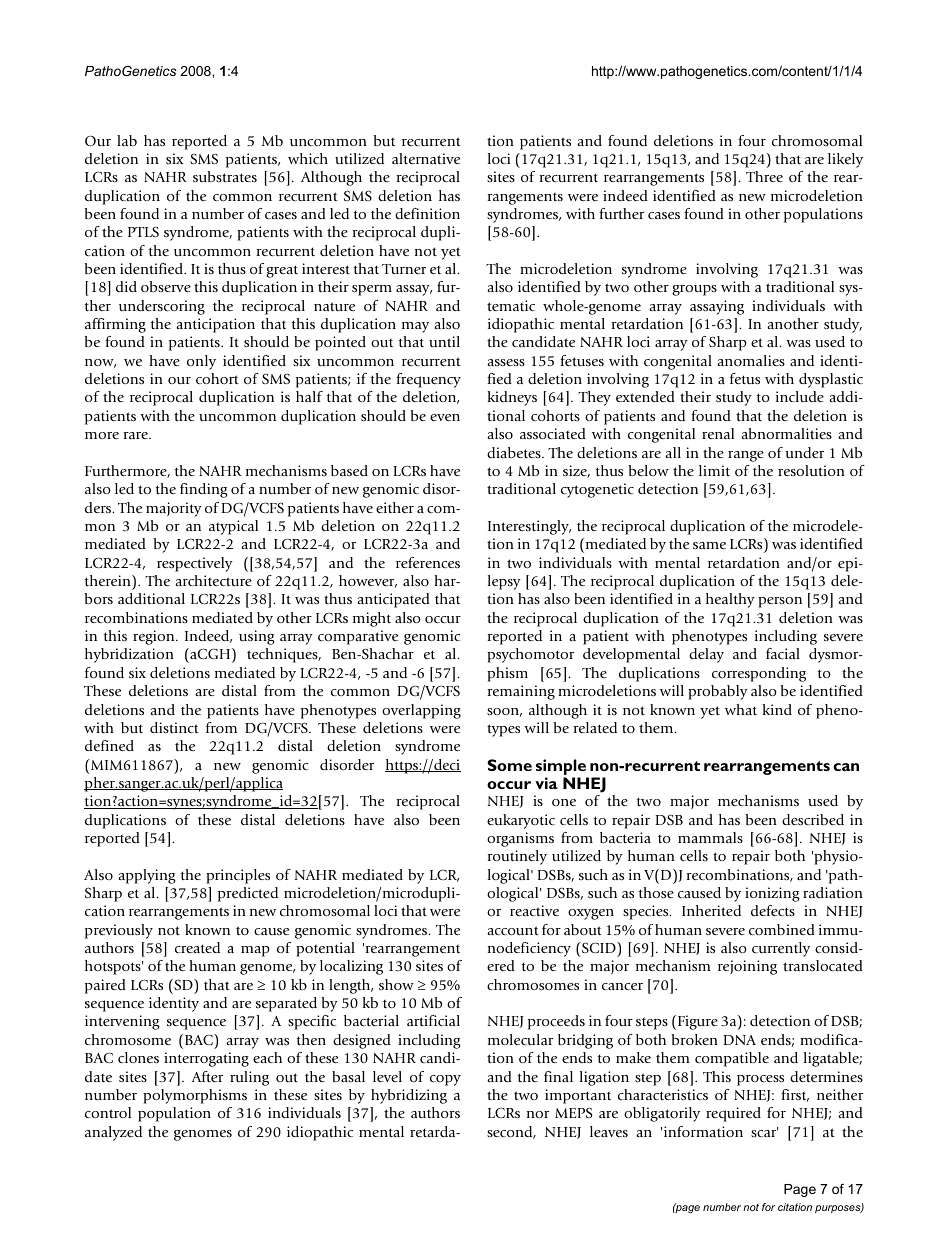  I want to click on eukaryotic, so click(521, 821).
